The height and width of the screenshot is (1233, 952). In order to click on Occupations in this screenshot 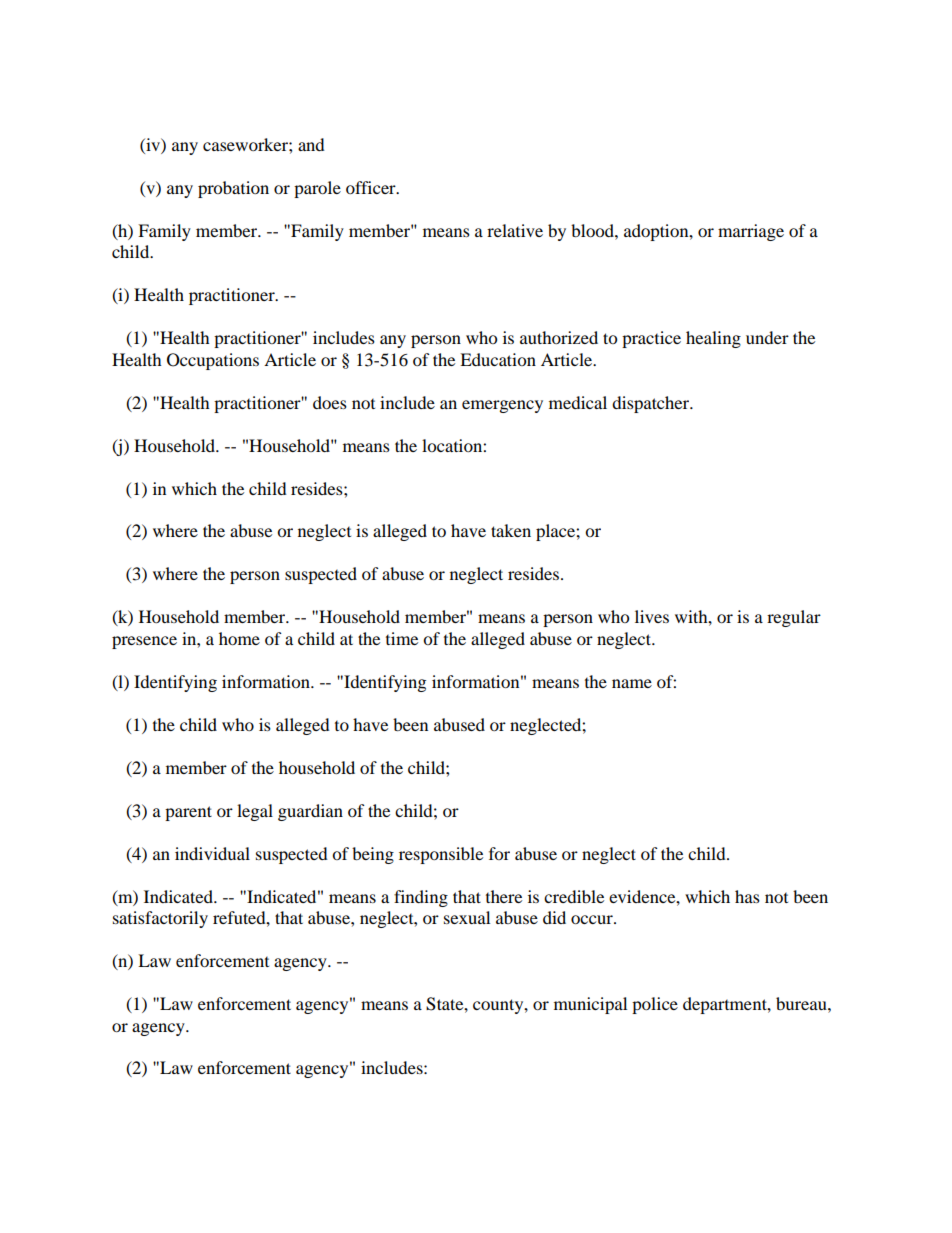, I will do `click(213, 361)`.
